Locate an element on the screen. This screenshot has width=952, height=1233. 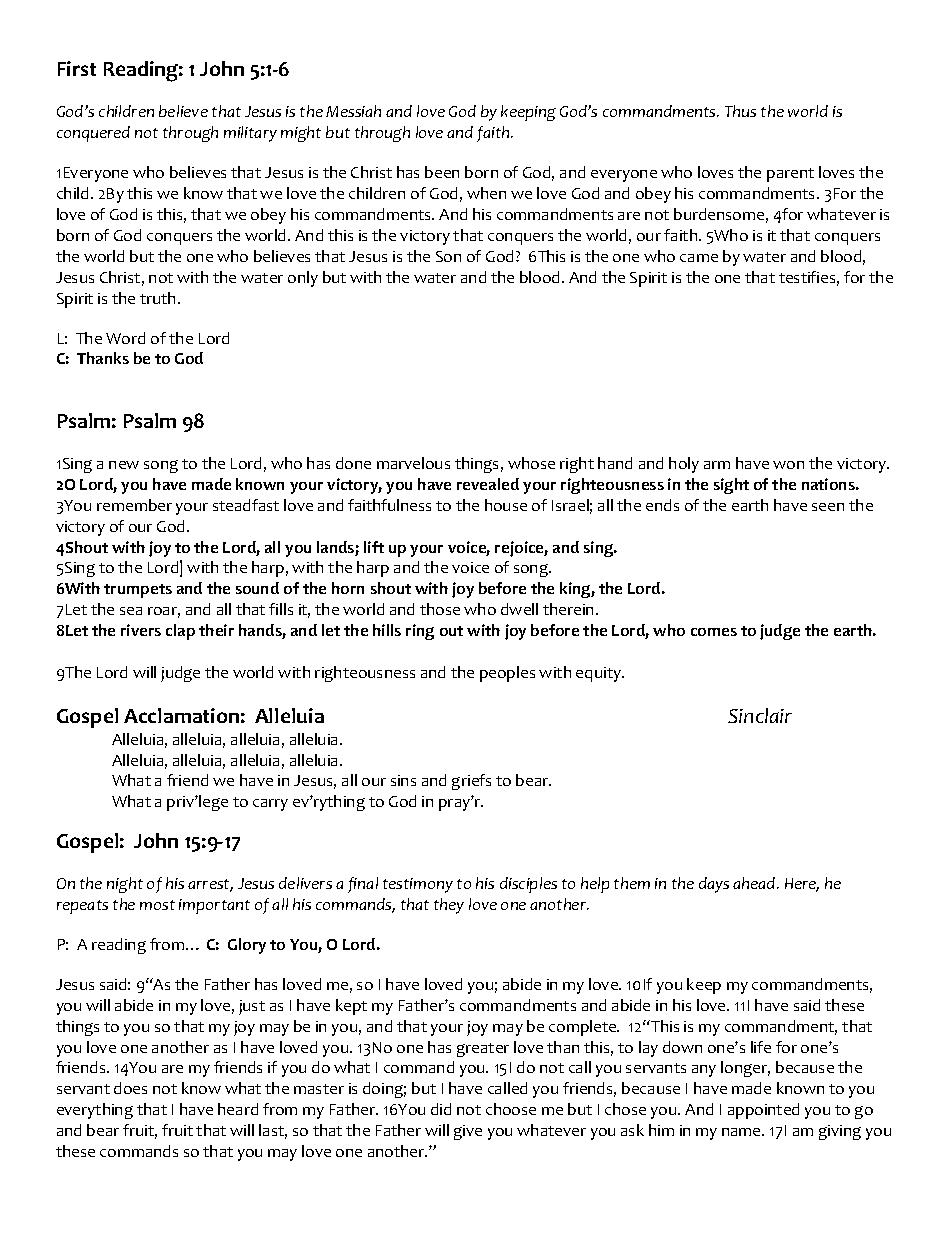
does is located at coordinates (130, 1088).
